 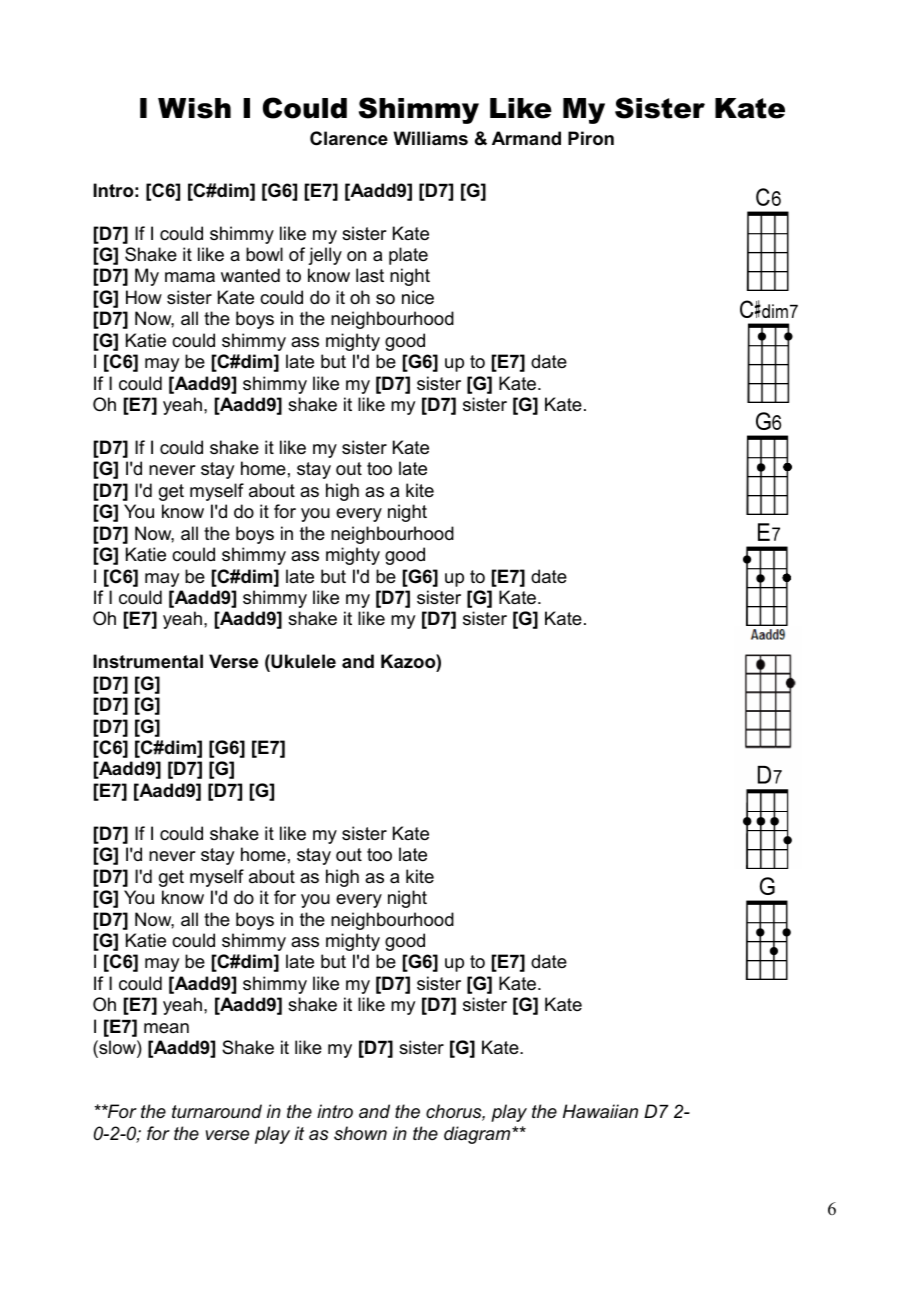 What do you see at coordinates (194, 108) in the screenshot?
I see `Wish` at bounding box center [194, 108].
